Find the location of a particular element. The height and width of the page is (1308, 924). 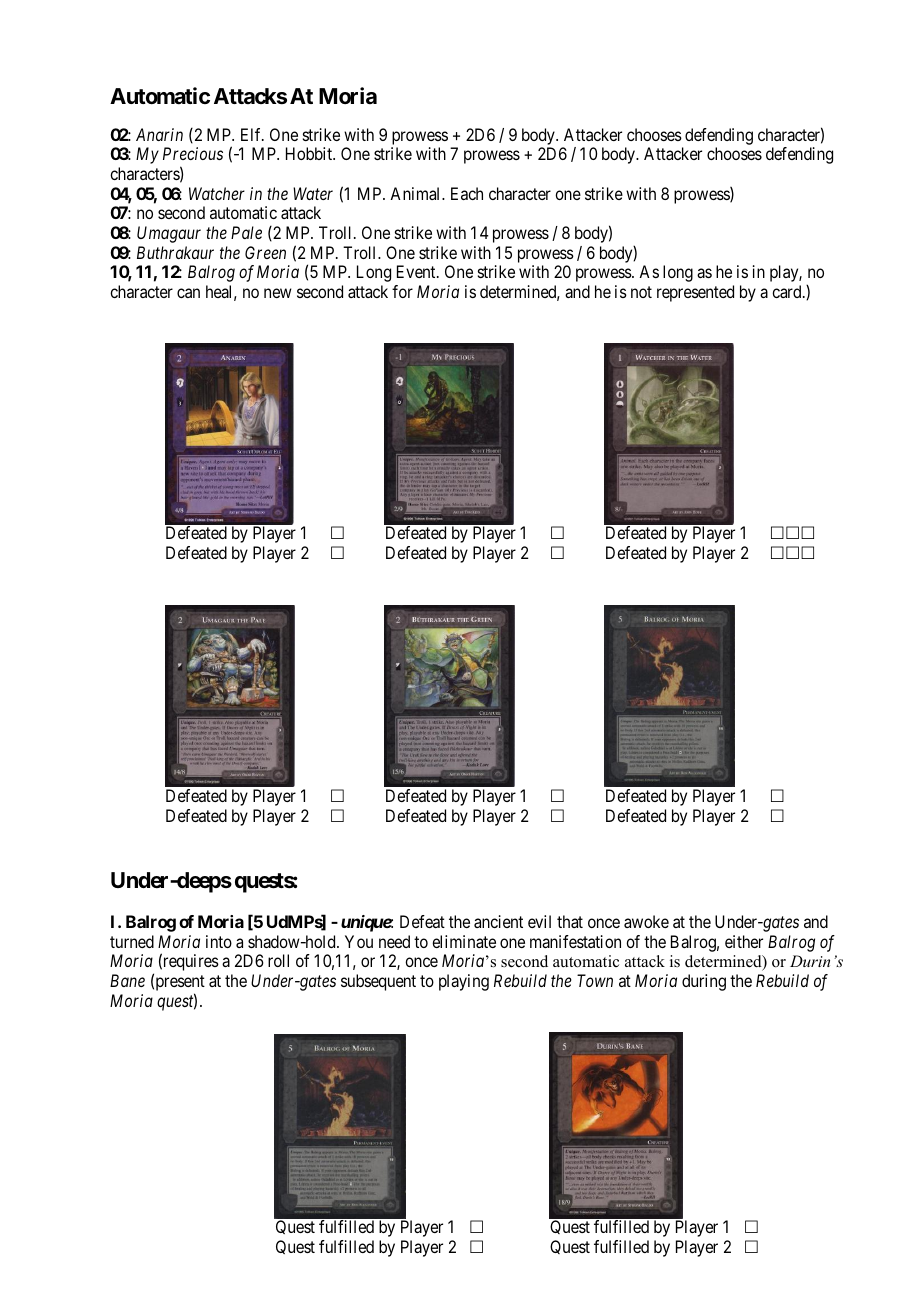

card is located at coordinates (788, 291).
